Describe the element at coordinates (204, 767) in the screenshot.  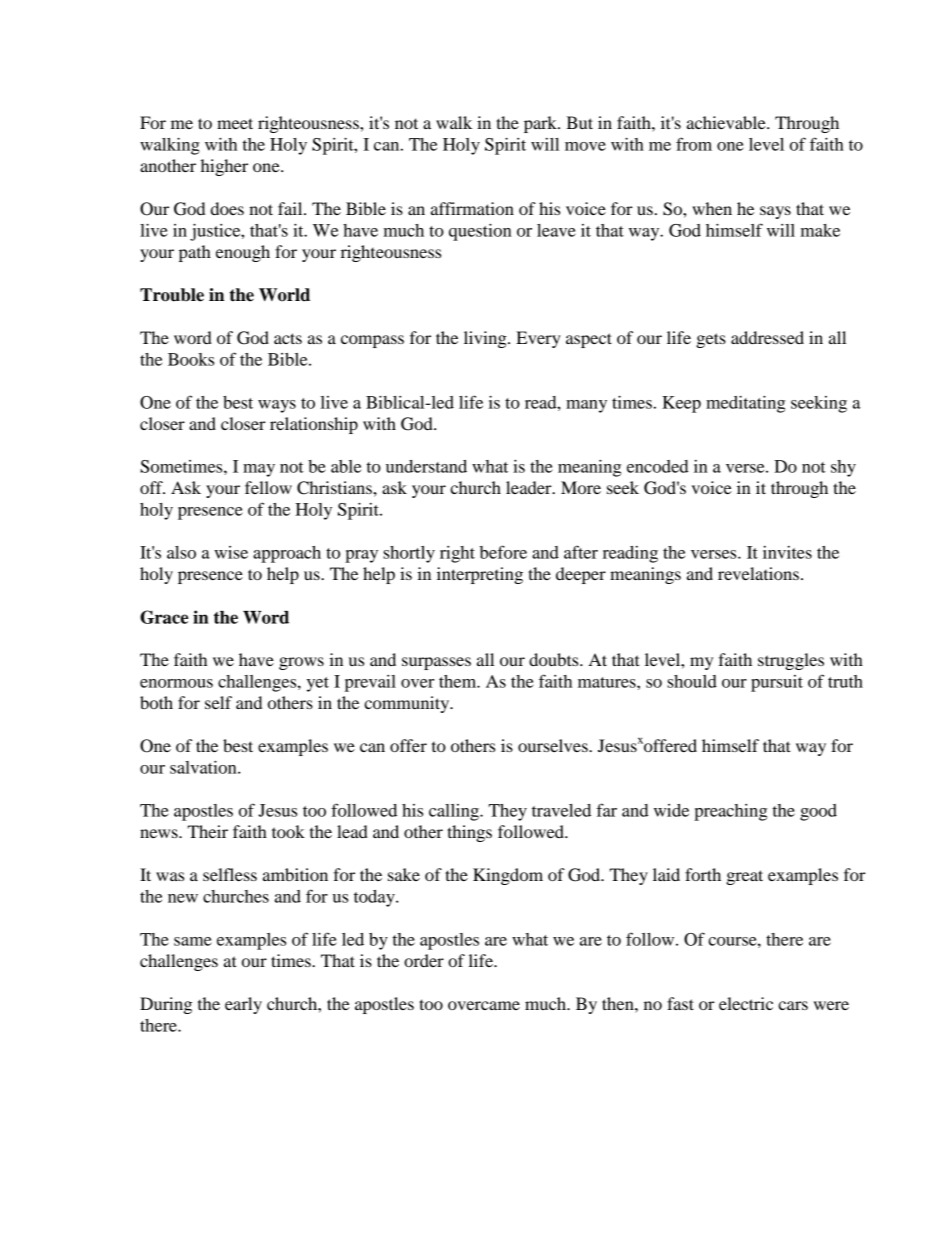
I see `salvation` at that location.
